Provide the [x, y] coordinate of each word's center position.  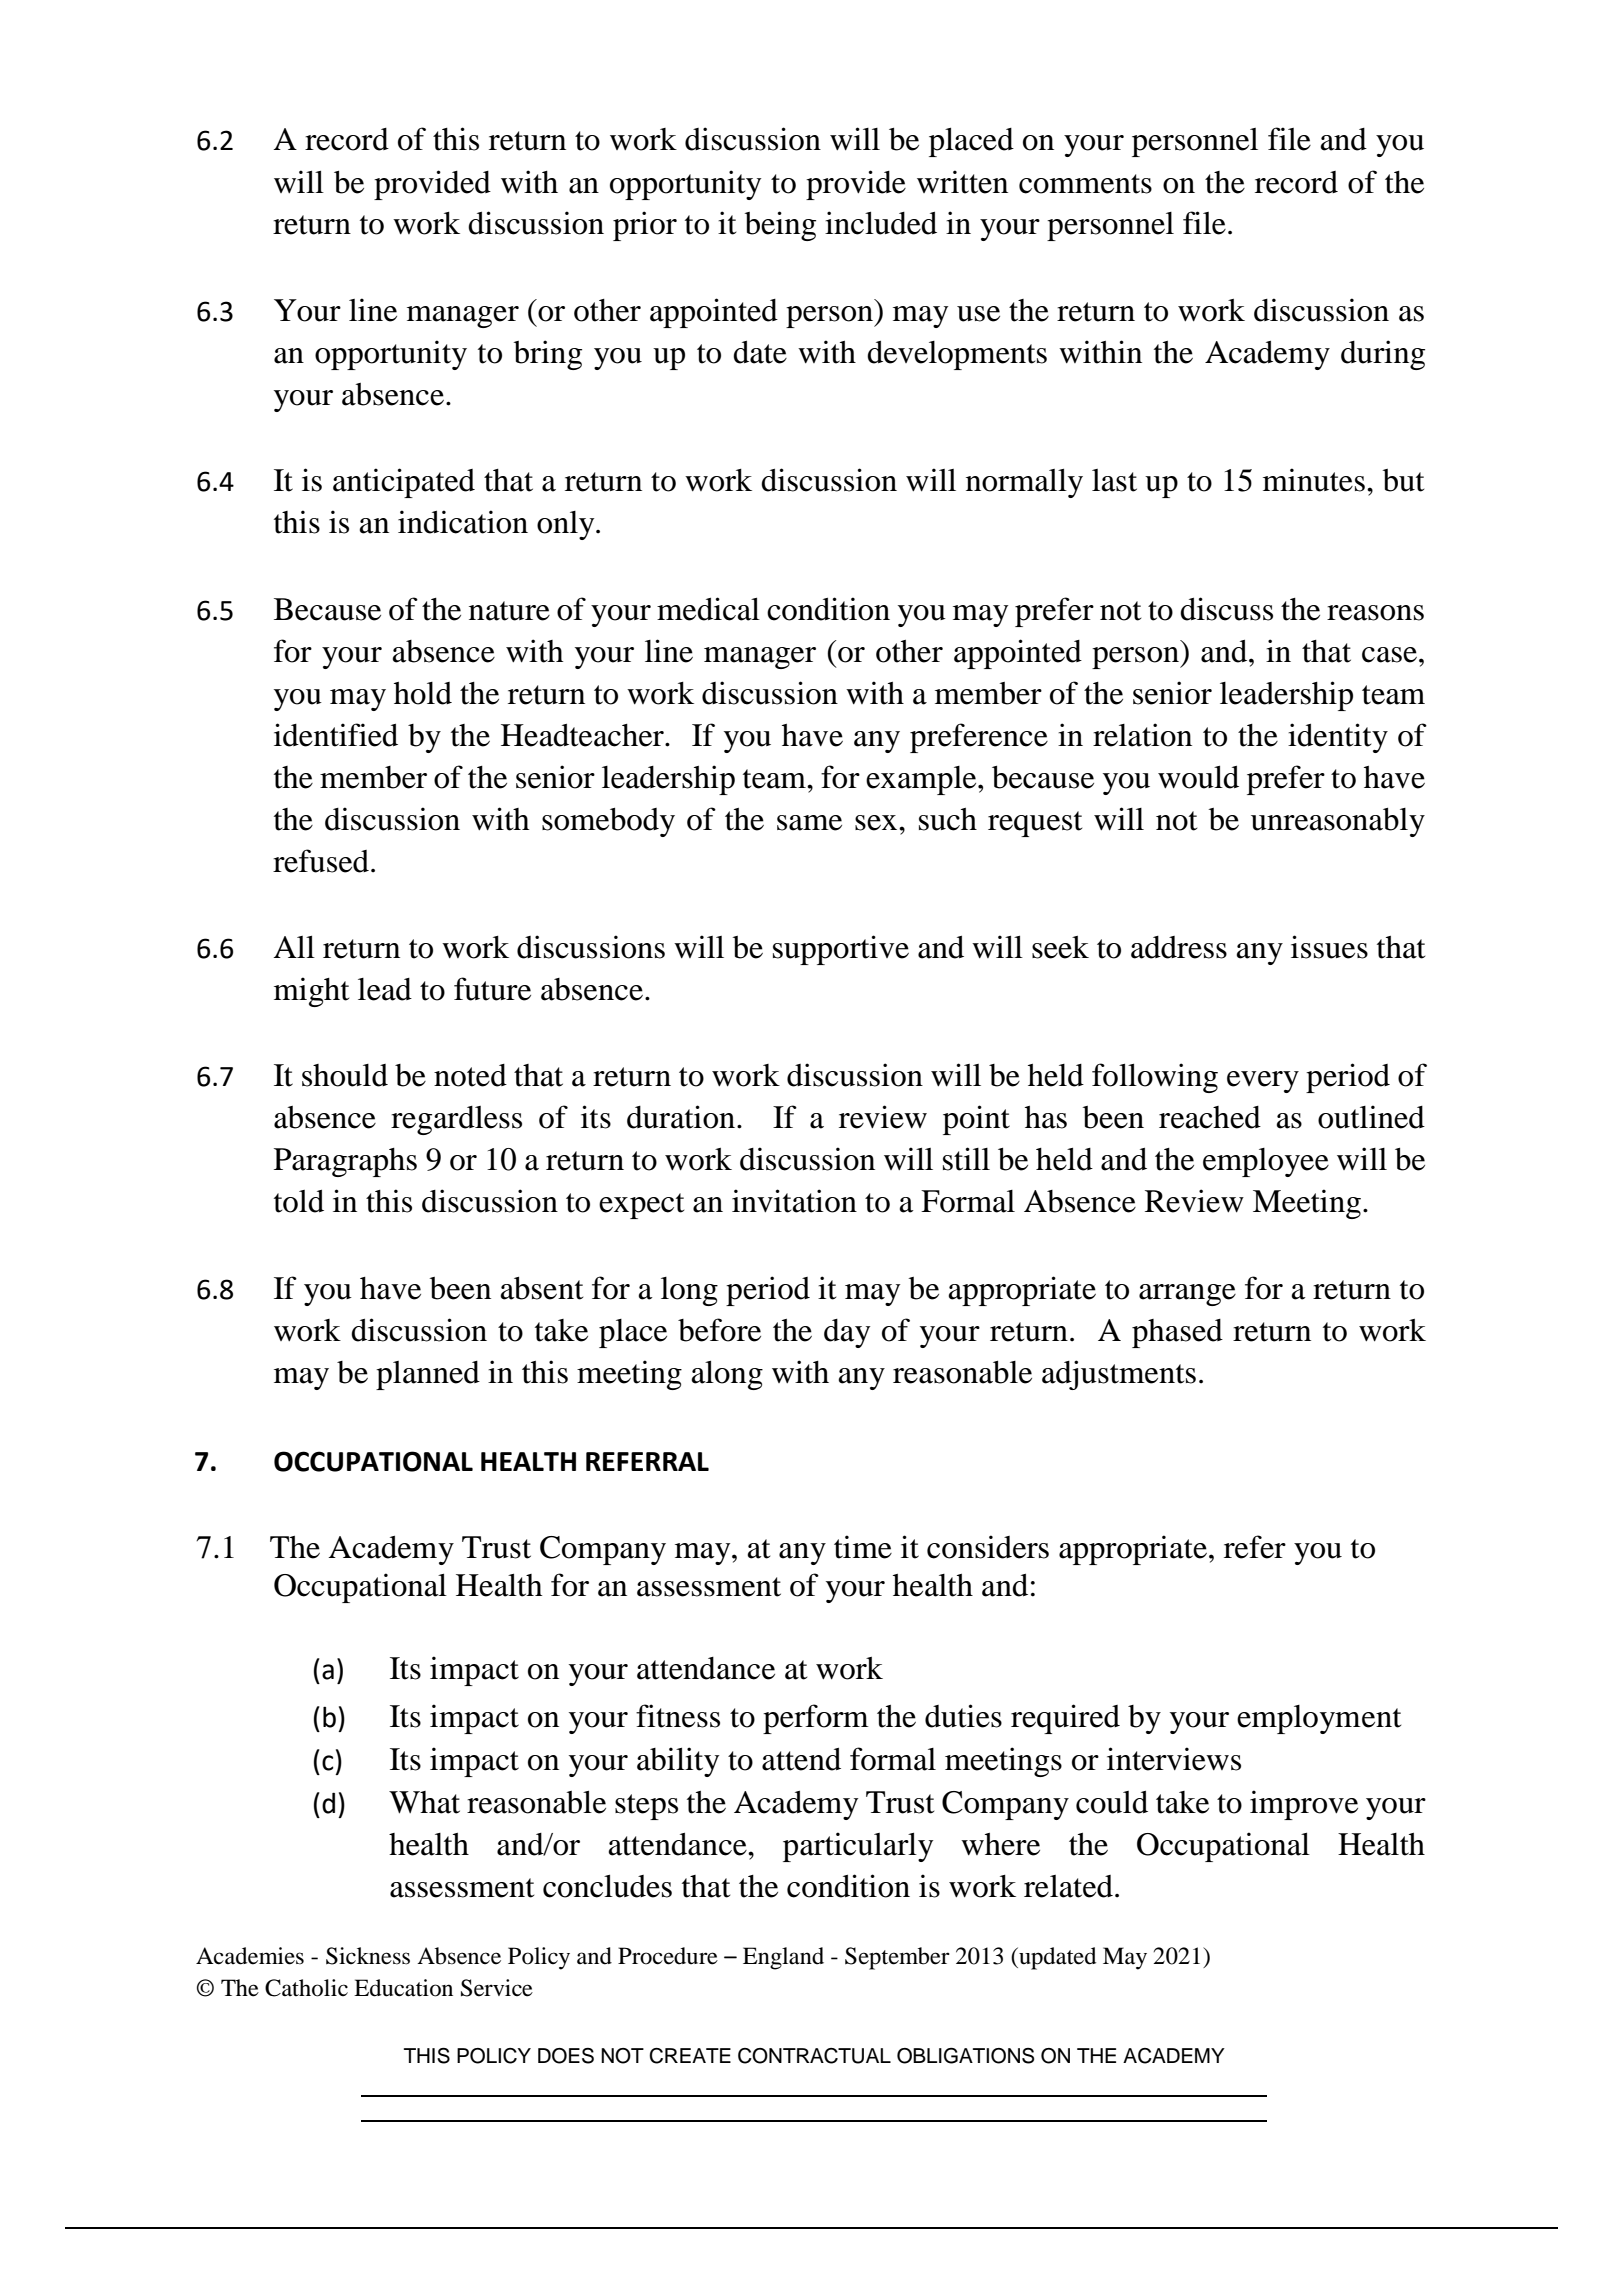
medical [708, 609]
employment [1319, 1719]
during [1383, 355]
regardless [456, 1120]
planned [428, 1375]
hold [423, 693]
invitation [794, 1201]
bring [548, 355]
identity [1338, 738]
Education [403, 1988]
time [863, 1547]
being [780, 226]
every [1263, 1082]
